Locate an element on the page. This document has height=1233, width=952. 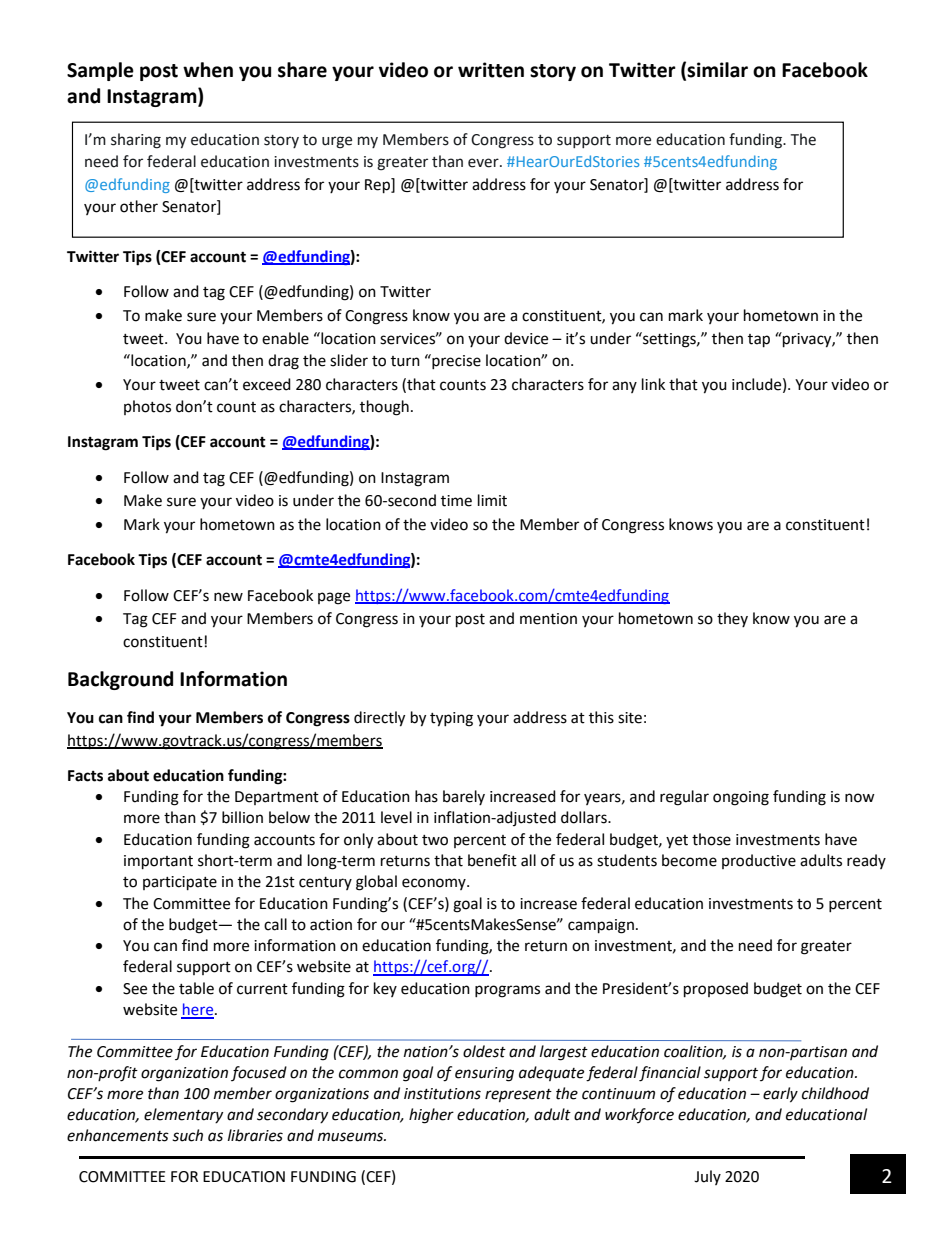
ongoing is located at coordinates (741, 798).
